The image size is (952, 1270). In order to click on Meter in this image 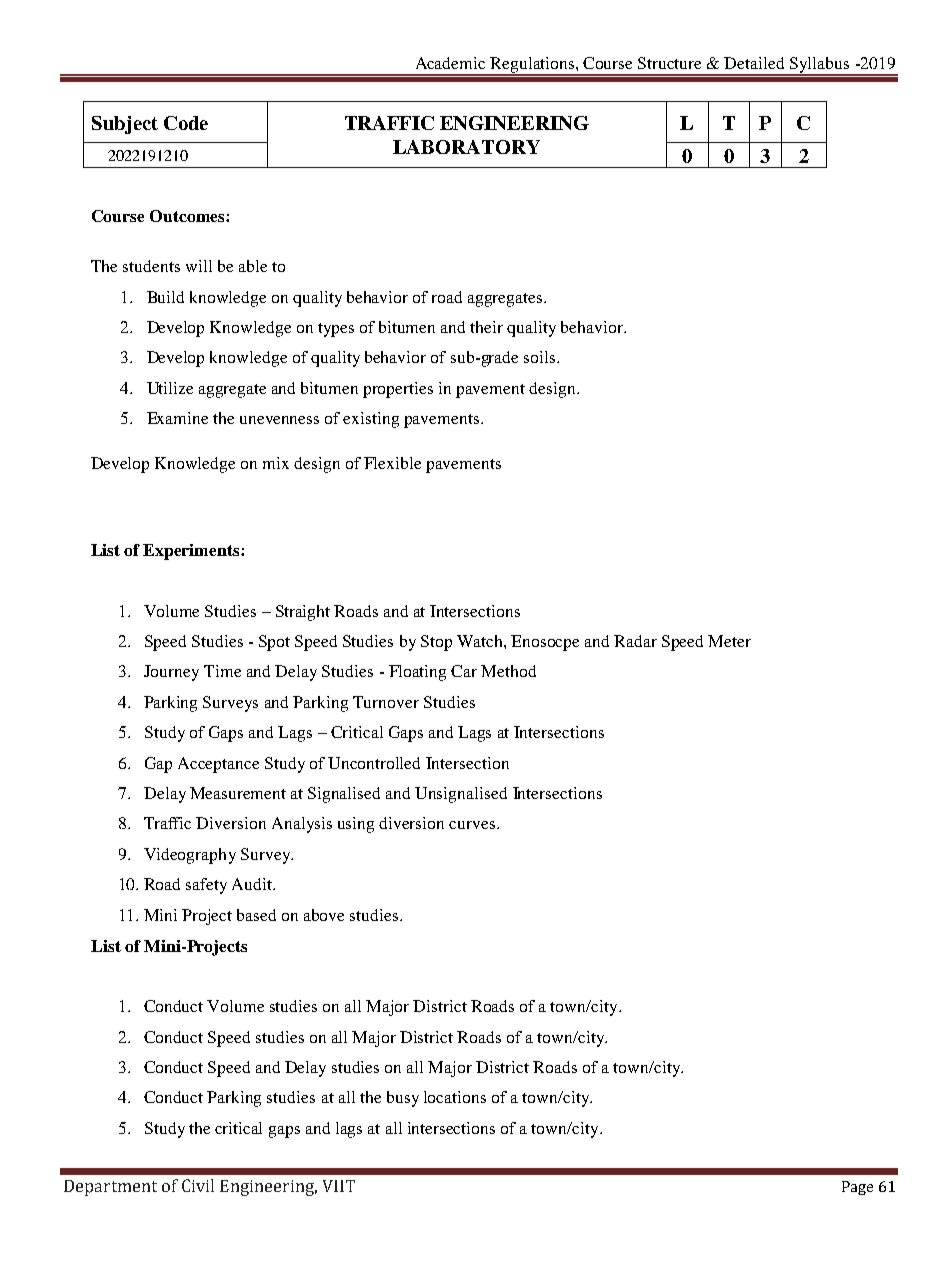, I will do `click(729, 641)`.
